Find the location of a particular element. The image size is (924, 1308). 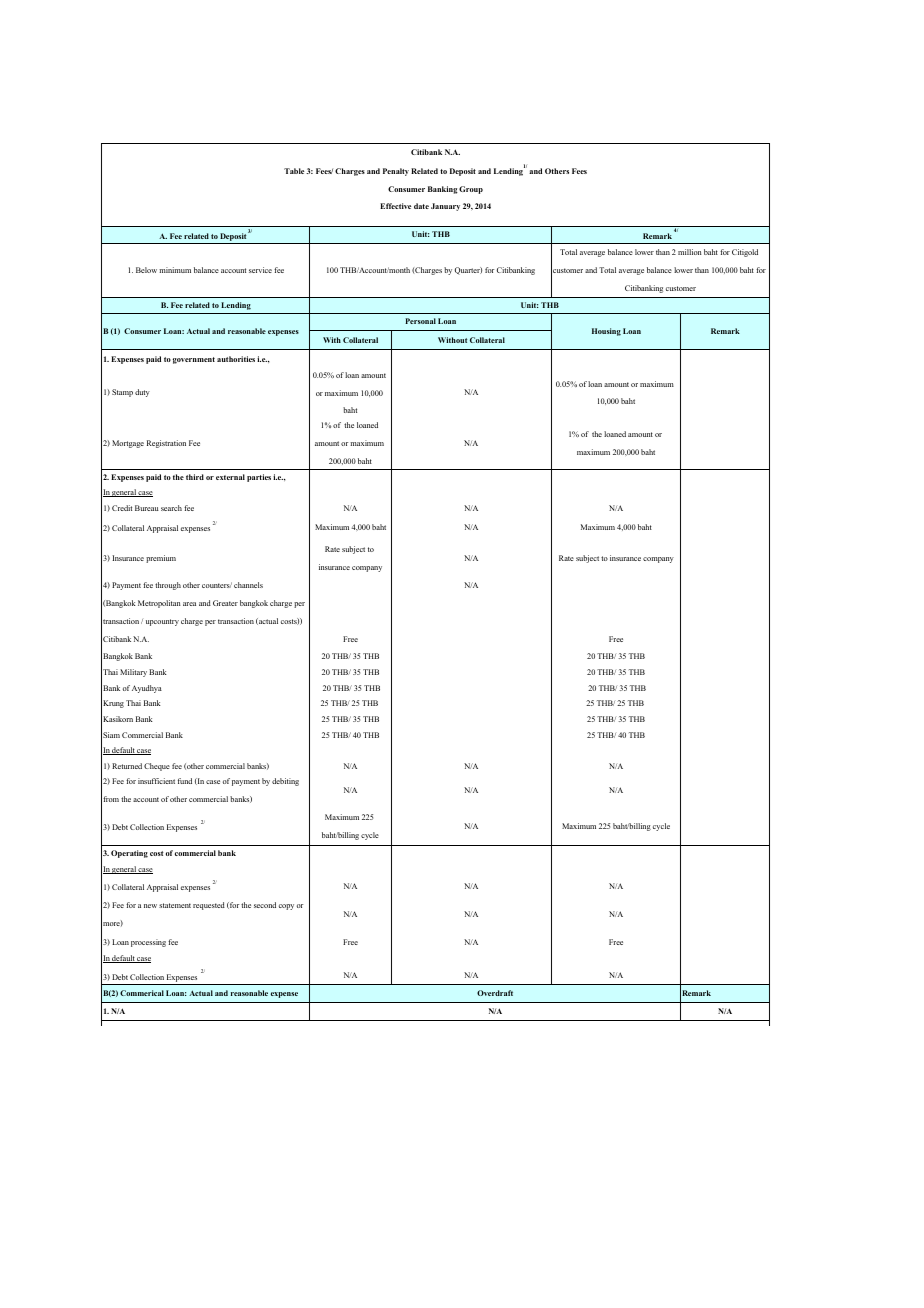

second is located at coordinates (265, 905).
